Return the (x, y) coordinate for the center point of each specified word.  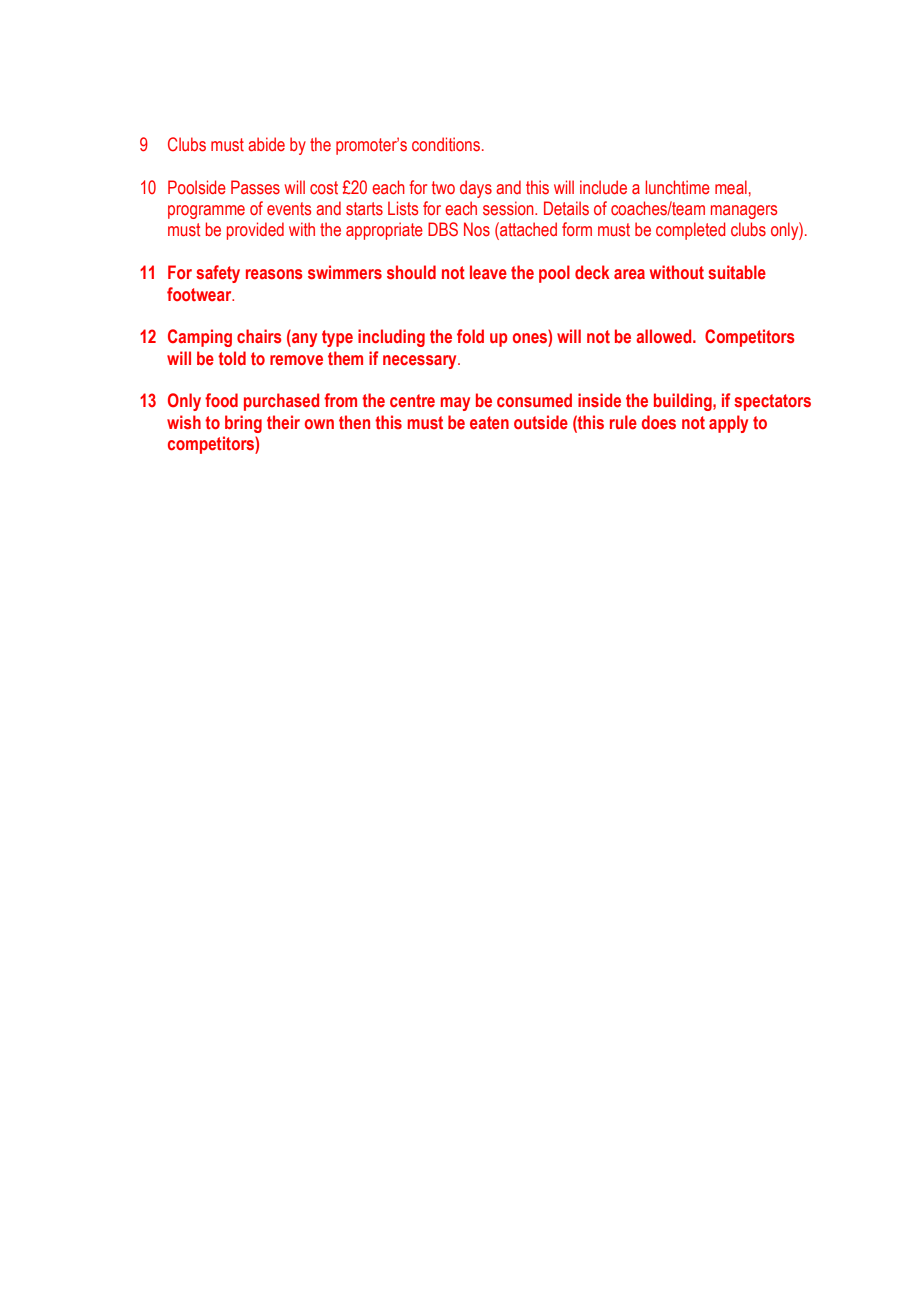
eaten (489, 423)
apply (728, 424)
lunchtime (678, 187)
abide (266, 144)
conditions (447, 144)
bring (243, 424)
